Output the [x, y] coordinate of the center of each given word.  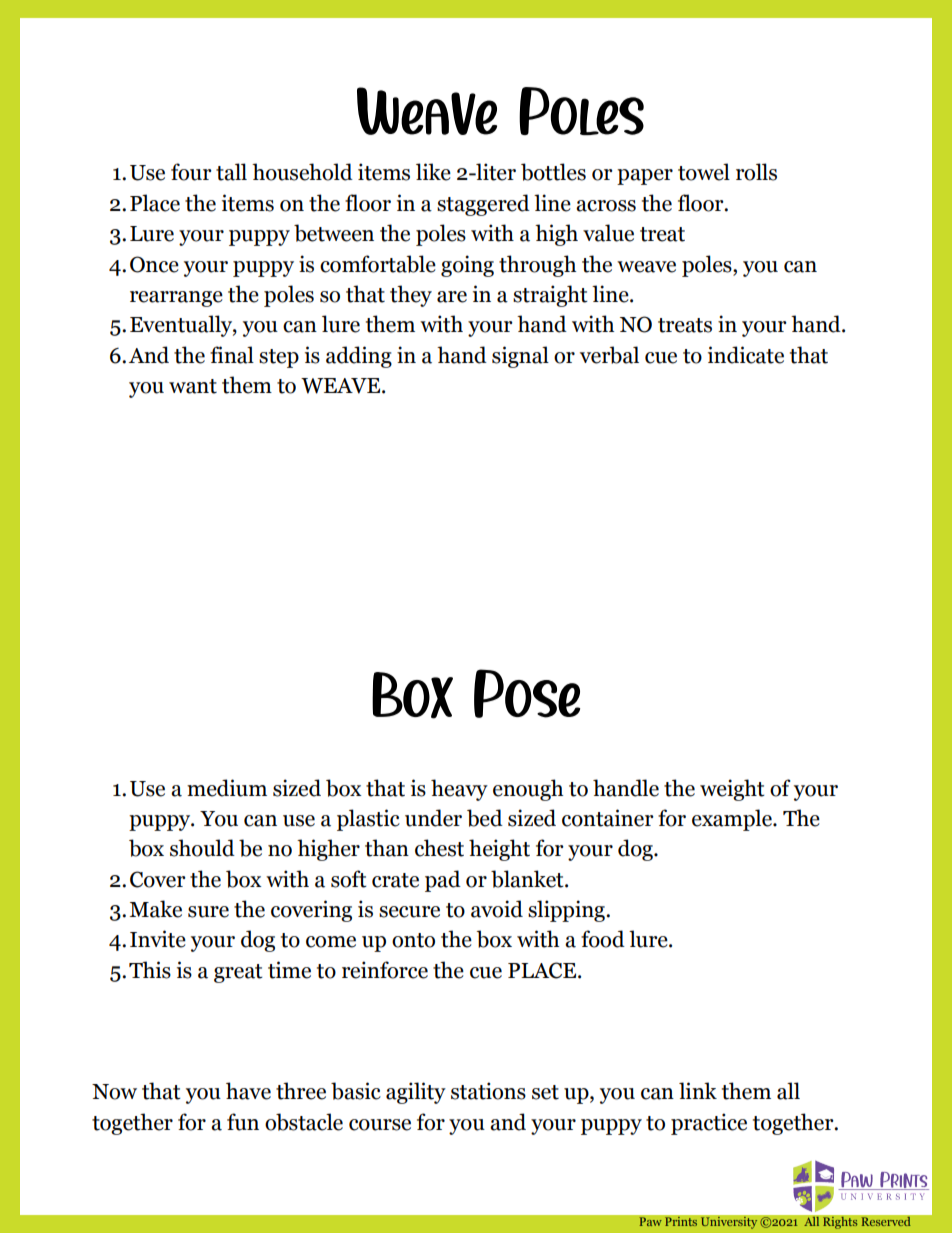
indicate [746, 355]
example [733, 820]
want [193, 386]
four [191, 172]
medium [227, 788]
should [202, 848]
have [248, 1091]
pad [443, 881]
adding [359, 357]
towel [704, 172]
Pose [527, 693]
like [433, 172]
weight [732, 790]
